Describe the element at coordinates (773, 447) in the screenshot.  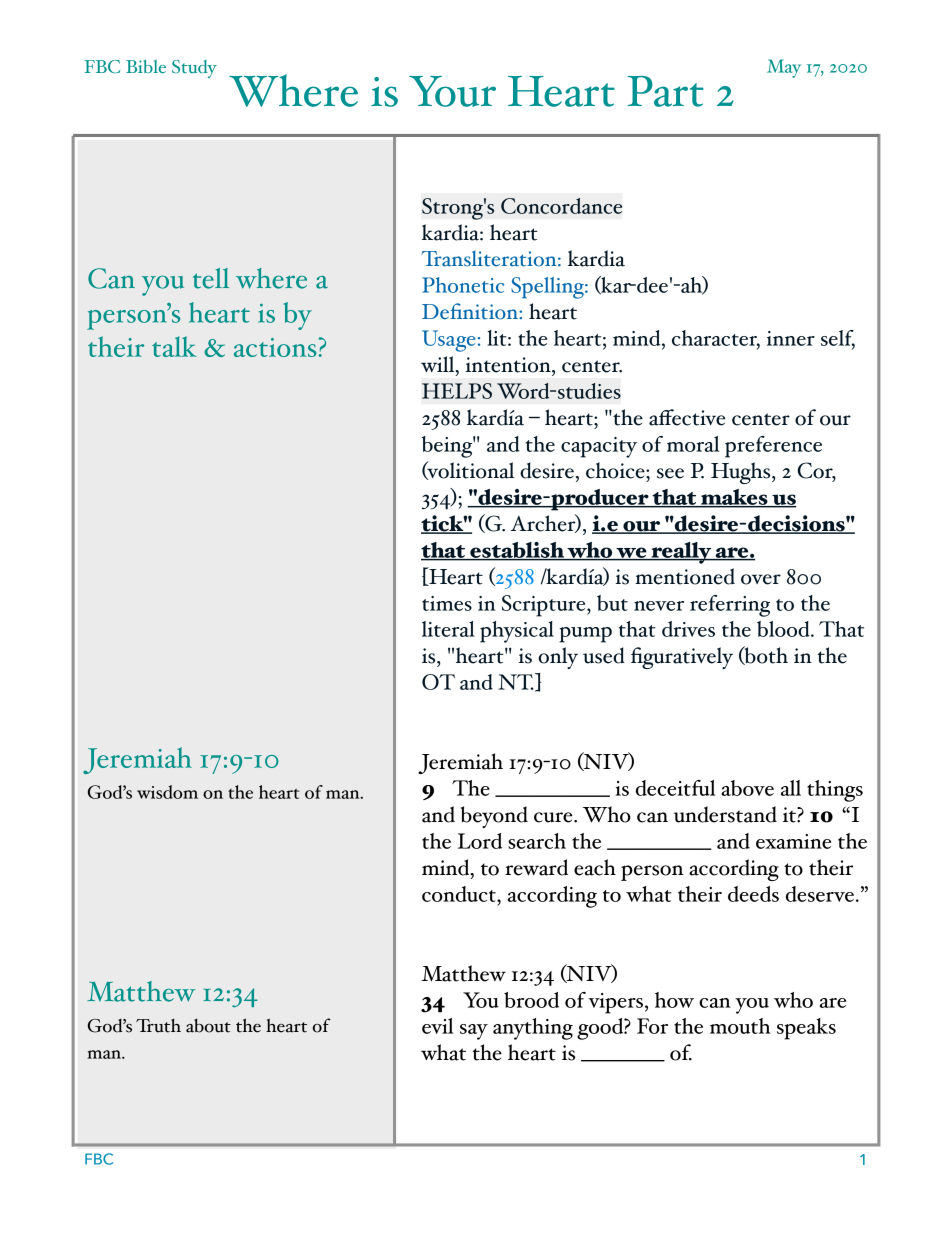
I see `preference` at that location.
